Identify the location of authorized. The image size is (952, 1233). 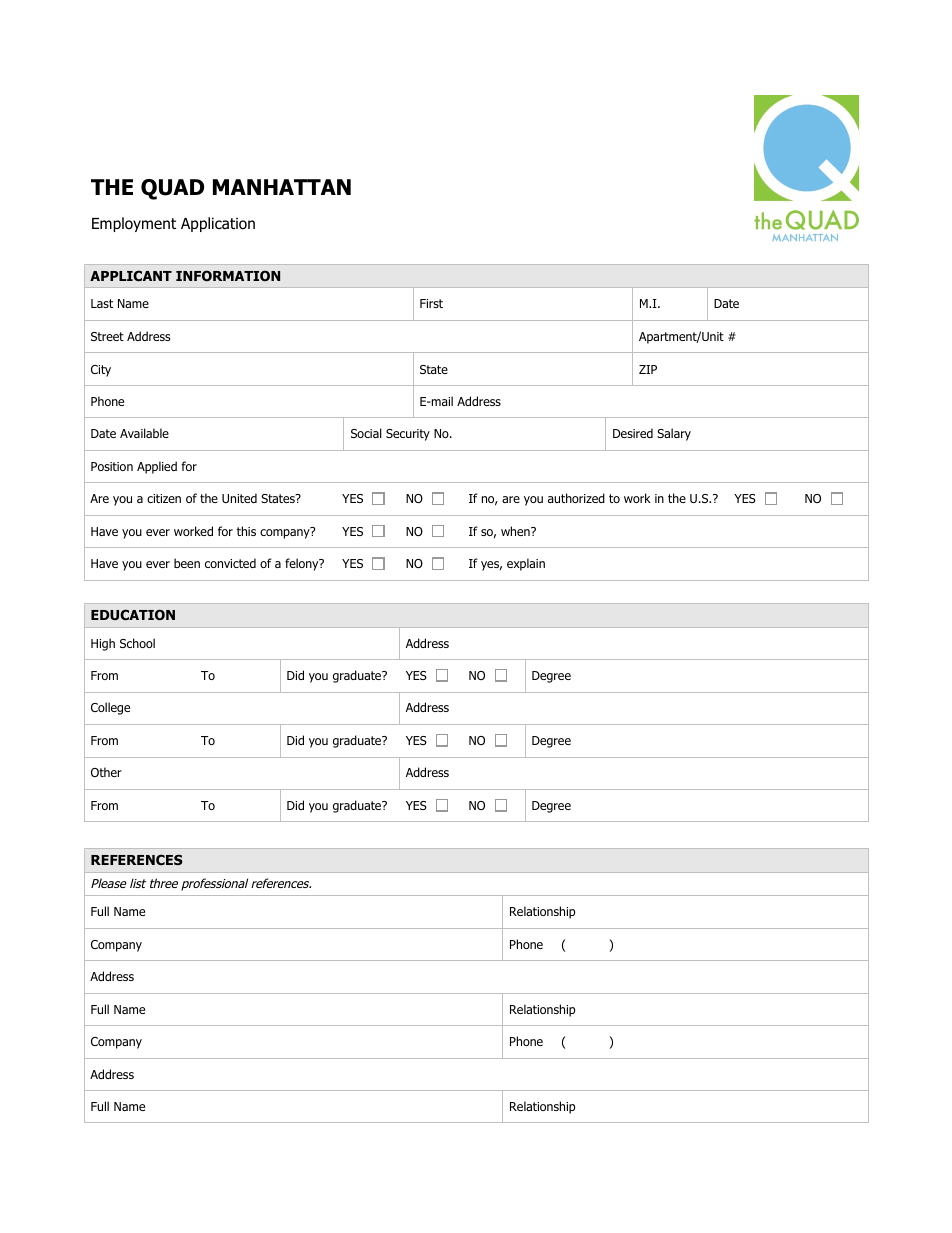
(576, 498).
